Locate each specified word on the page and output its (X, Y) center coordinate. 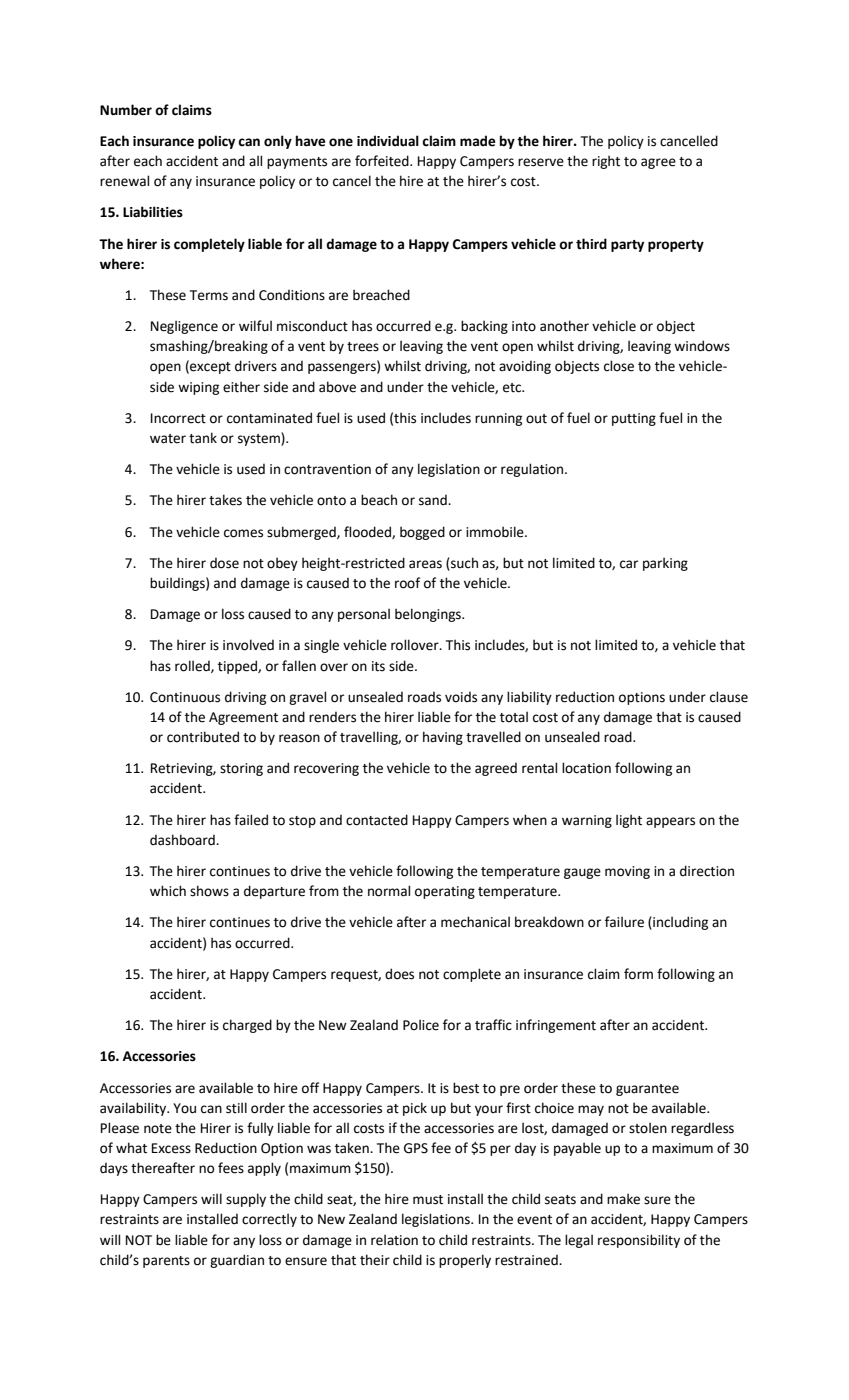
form (638, 974)
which (168, 890)
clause (729, 697)
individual (388, 140)
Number (126, 110)
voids (461, 697)
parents (166, 1262)
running (498, 419)
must (428, 1200)
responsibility (639, 1241)
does (399, 974)
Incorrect (178, 418)
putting (634, 419)
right (606, 162)
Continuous (185, 697)
